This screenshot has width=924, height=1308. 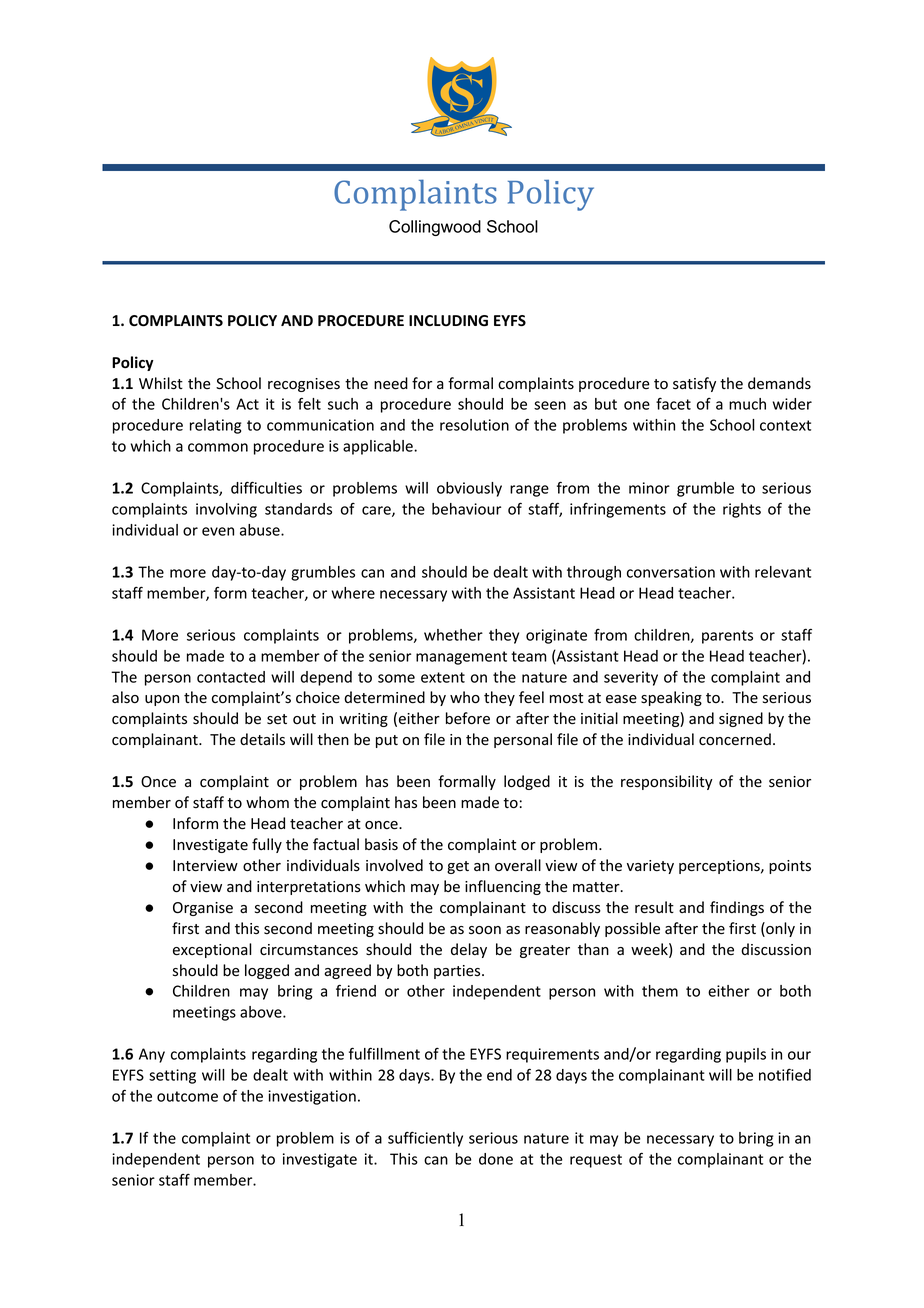 I want to click on common, so click(x=218, y=447).
